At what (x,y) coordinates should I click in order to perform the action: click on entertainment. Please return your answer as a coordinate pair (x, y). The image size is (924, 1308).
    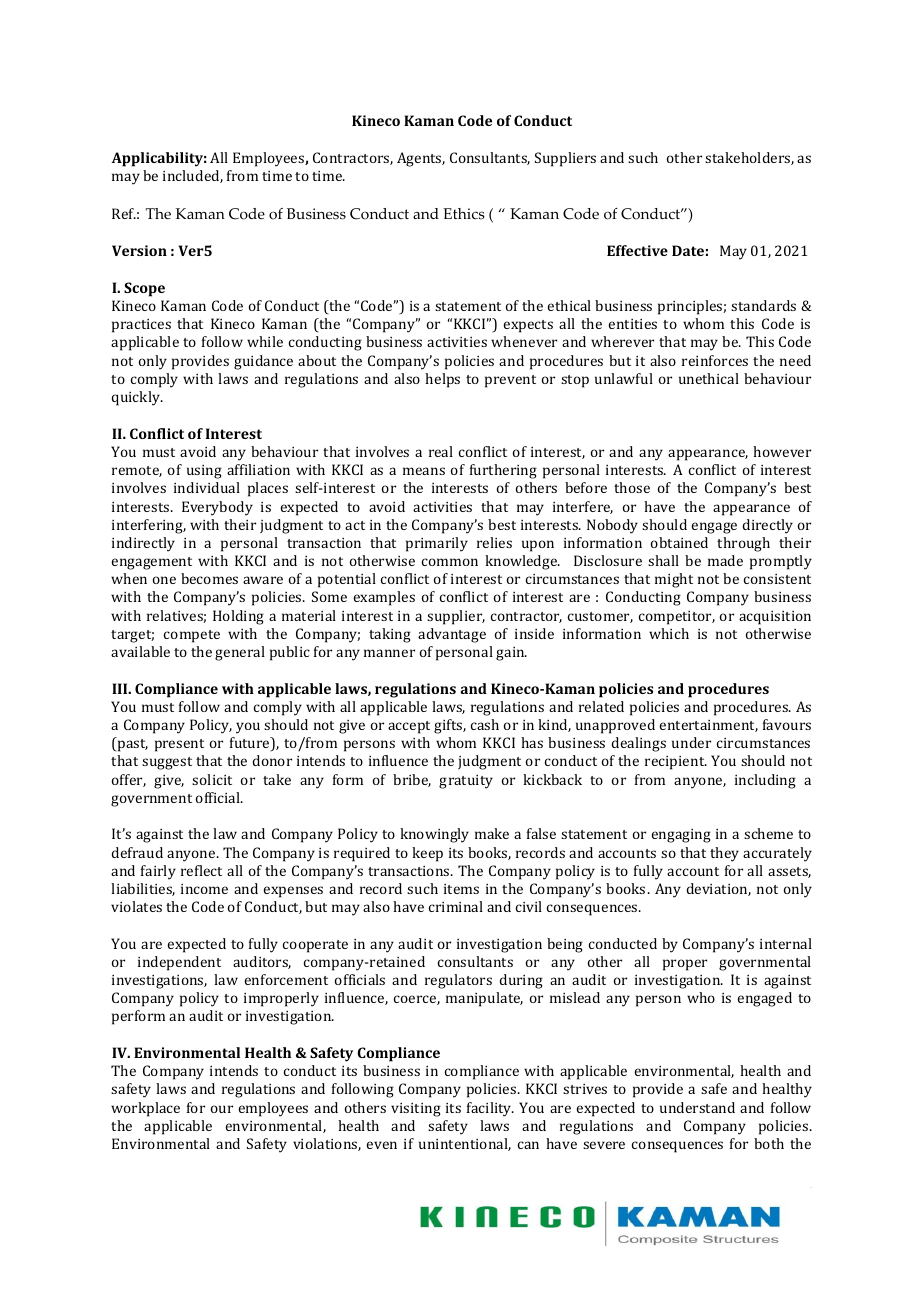
    Looking at the image, I should click on (708, 726).
